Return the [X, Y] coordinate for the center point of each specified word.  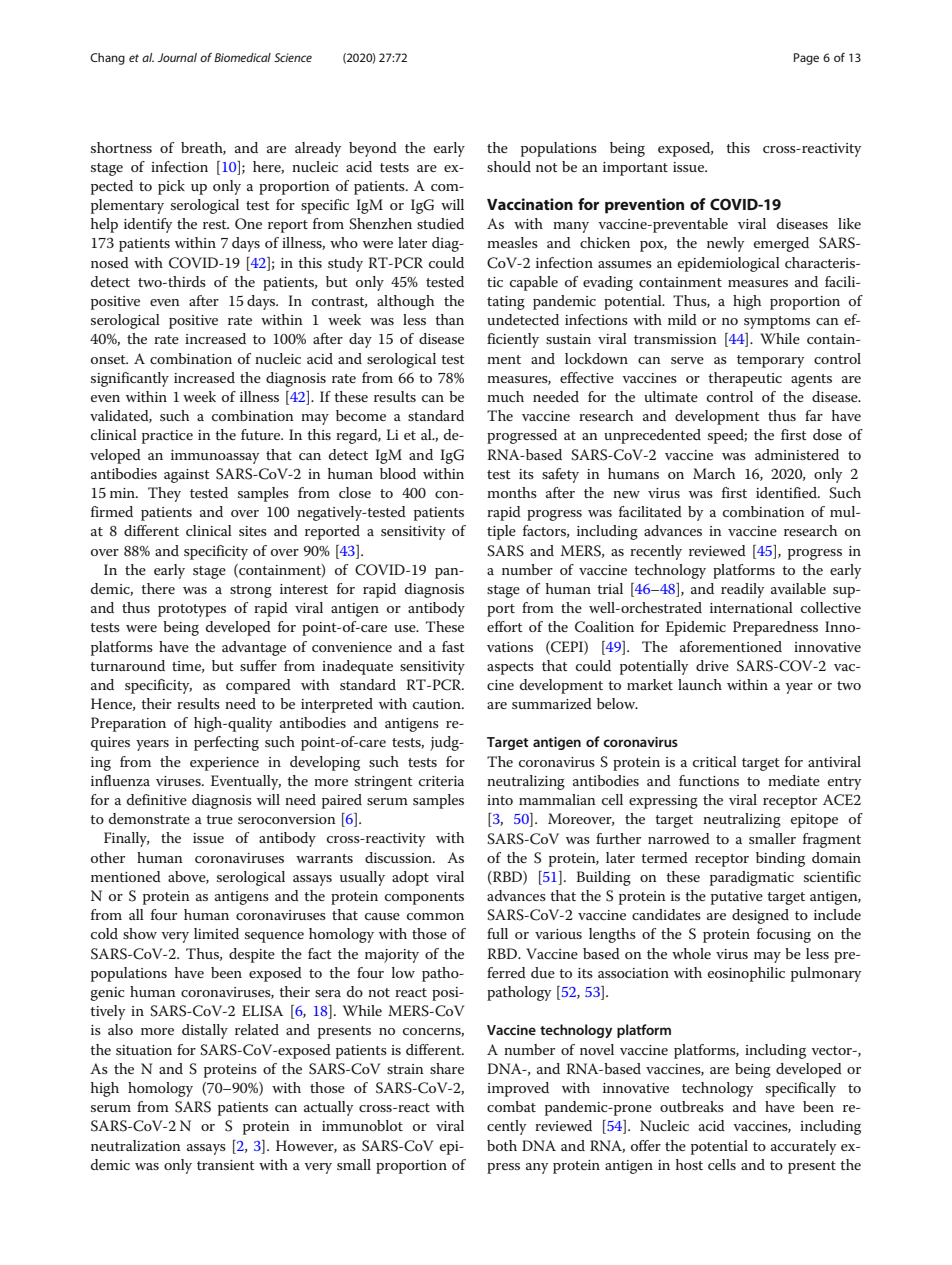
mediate [794, 780]
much [505, 396]
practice [167, 437]
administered [797, 454]
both [502, 1145]
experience [224, 764]
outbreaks [692, 1106]
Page [806, 59]
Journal [177, 57]
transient [226, 1165]
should [509, 166]
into [500, 800]
